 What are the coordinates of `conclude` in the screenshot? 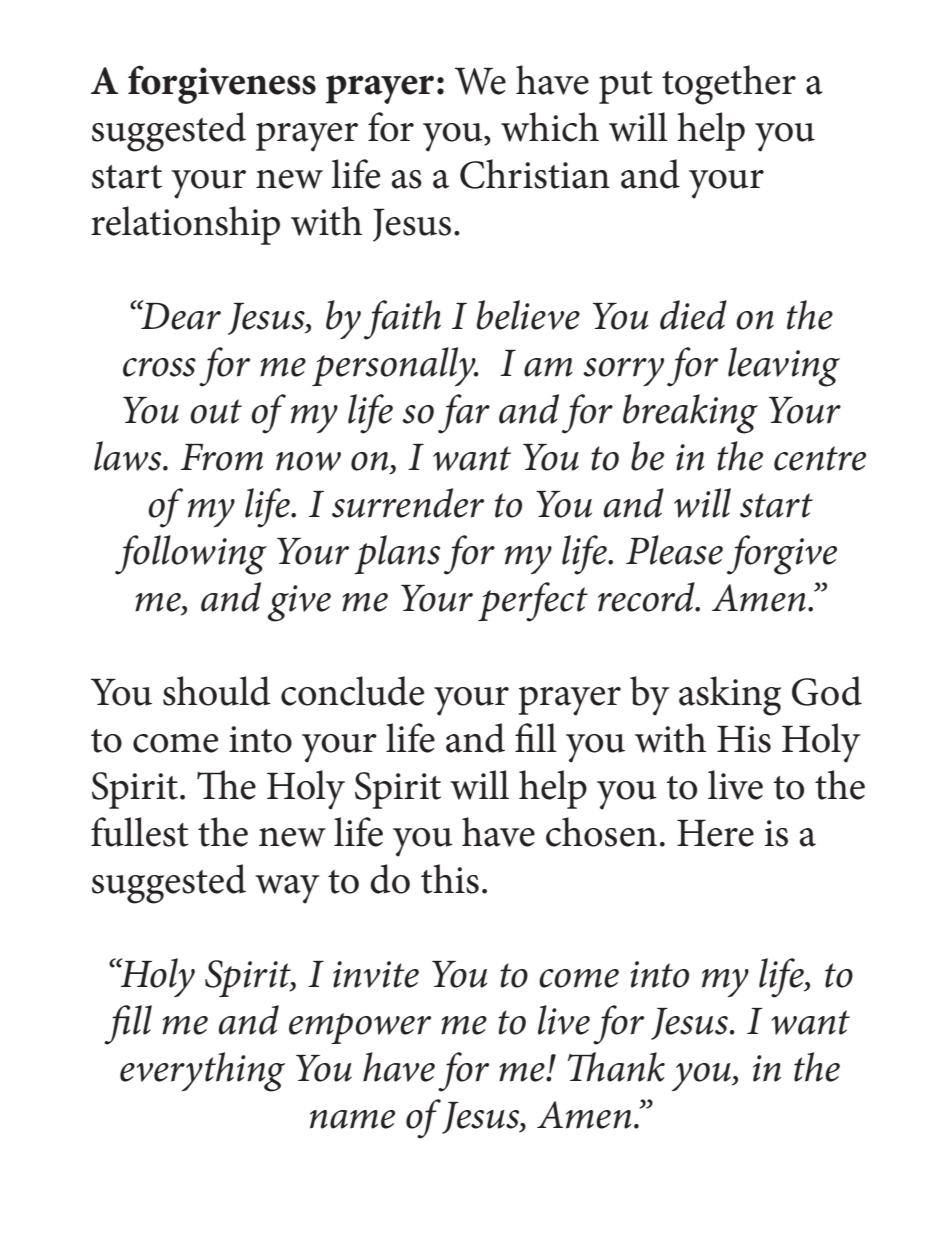 It's located at (352, 691).
